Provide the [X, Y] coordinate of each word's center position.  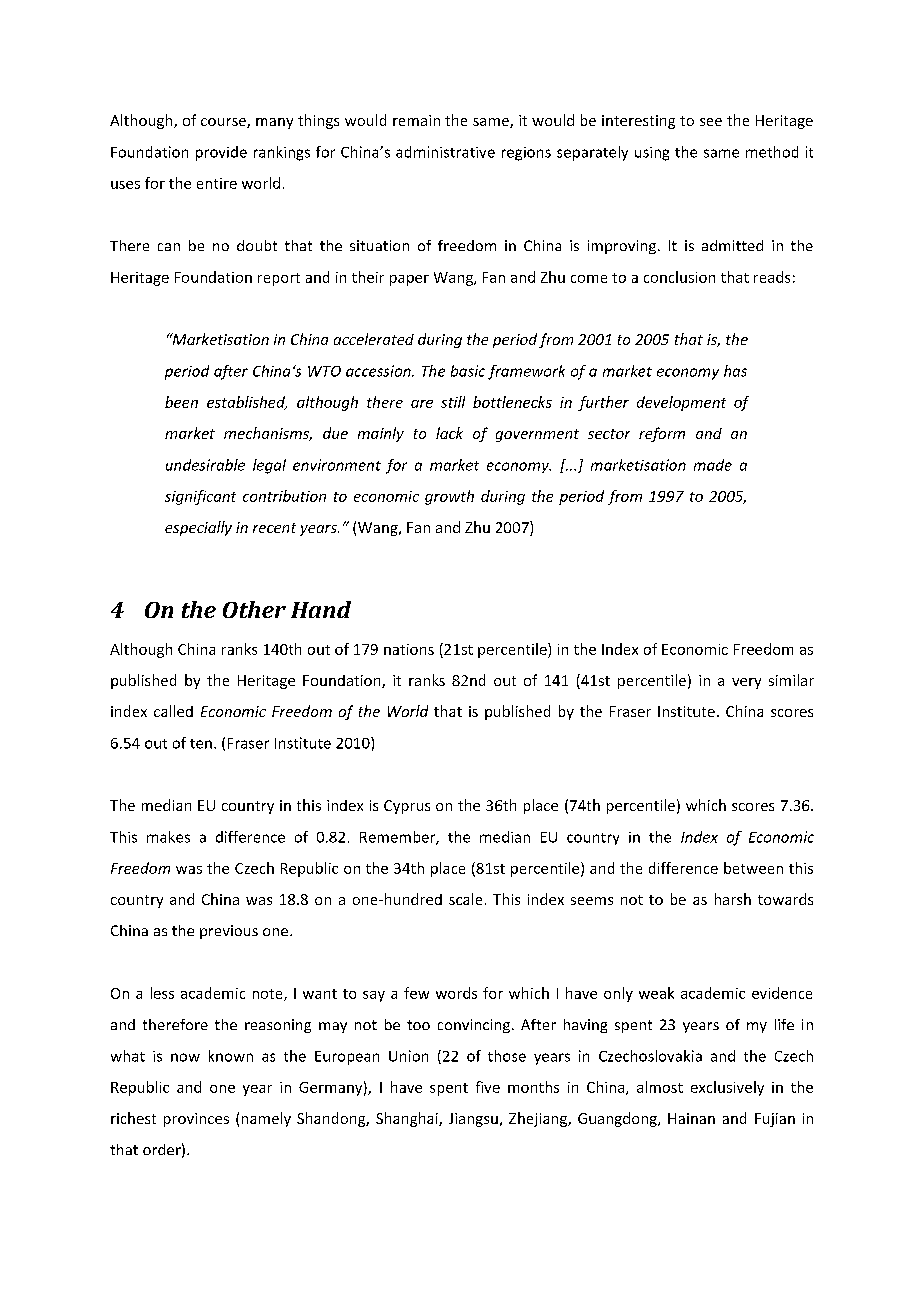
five [488, 1087]
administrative [445, 152]
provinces [196, 1120]
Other [254, 609]
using [652, 154]
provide [221, 153]
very [746, 683]
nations [409, 649]
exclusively [727, 1088]
